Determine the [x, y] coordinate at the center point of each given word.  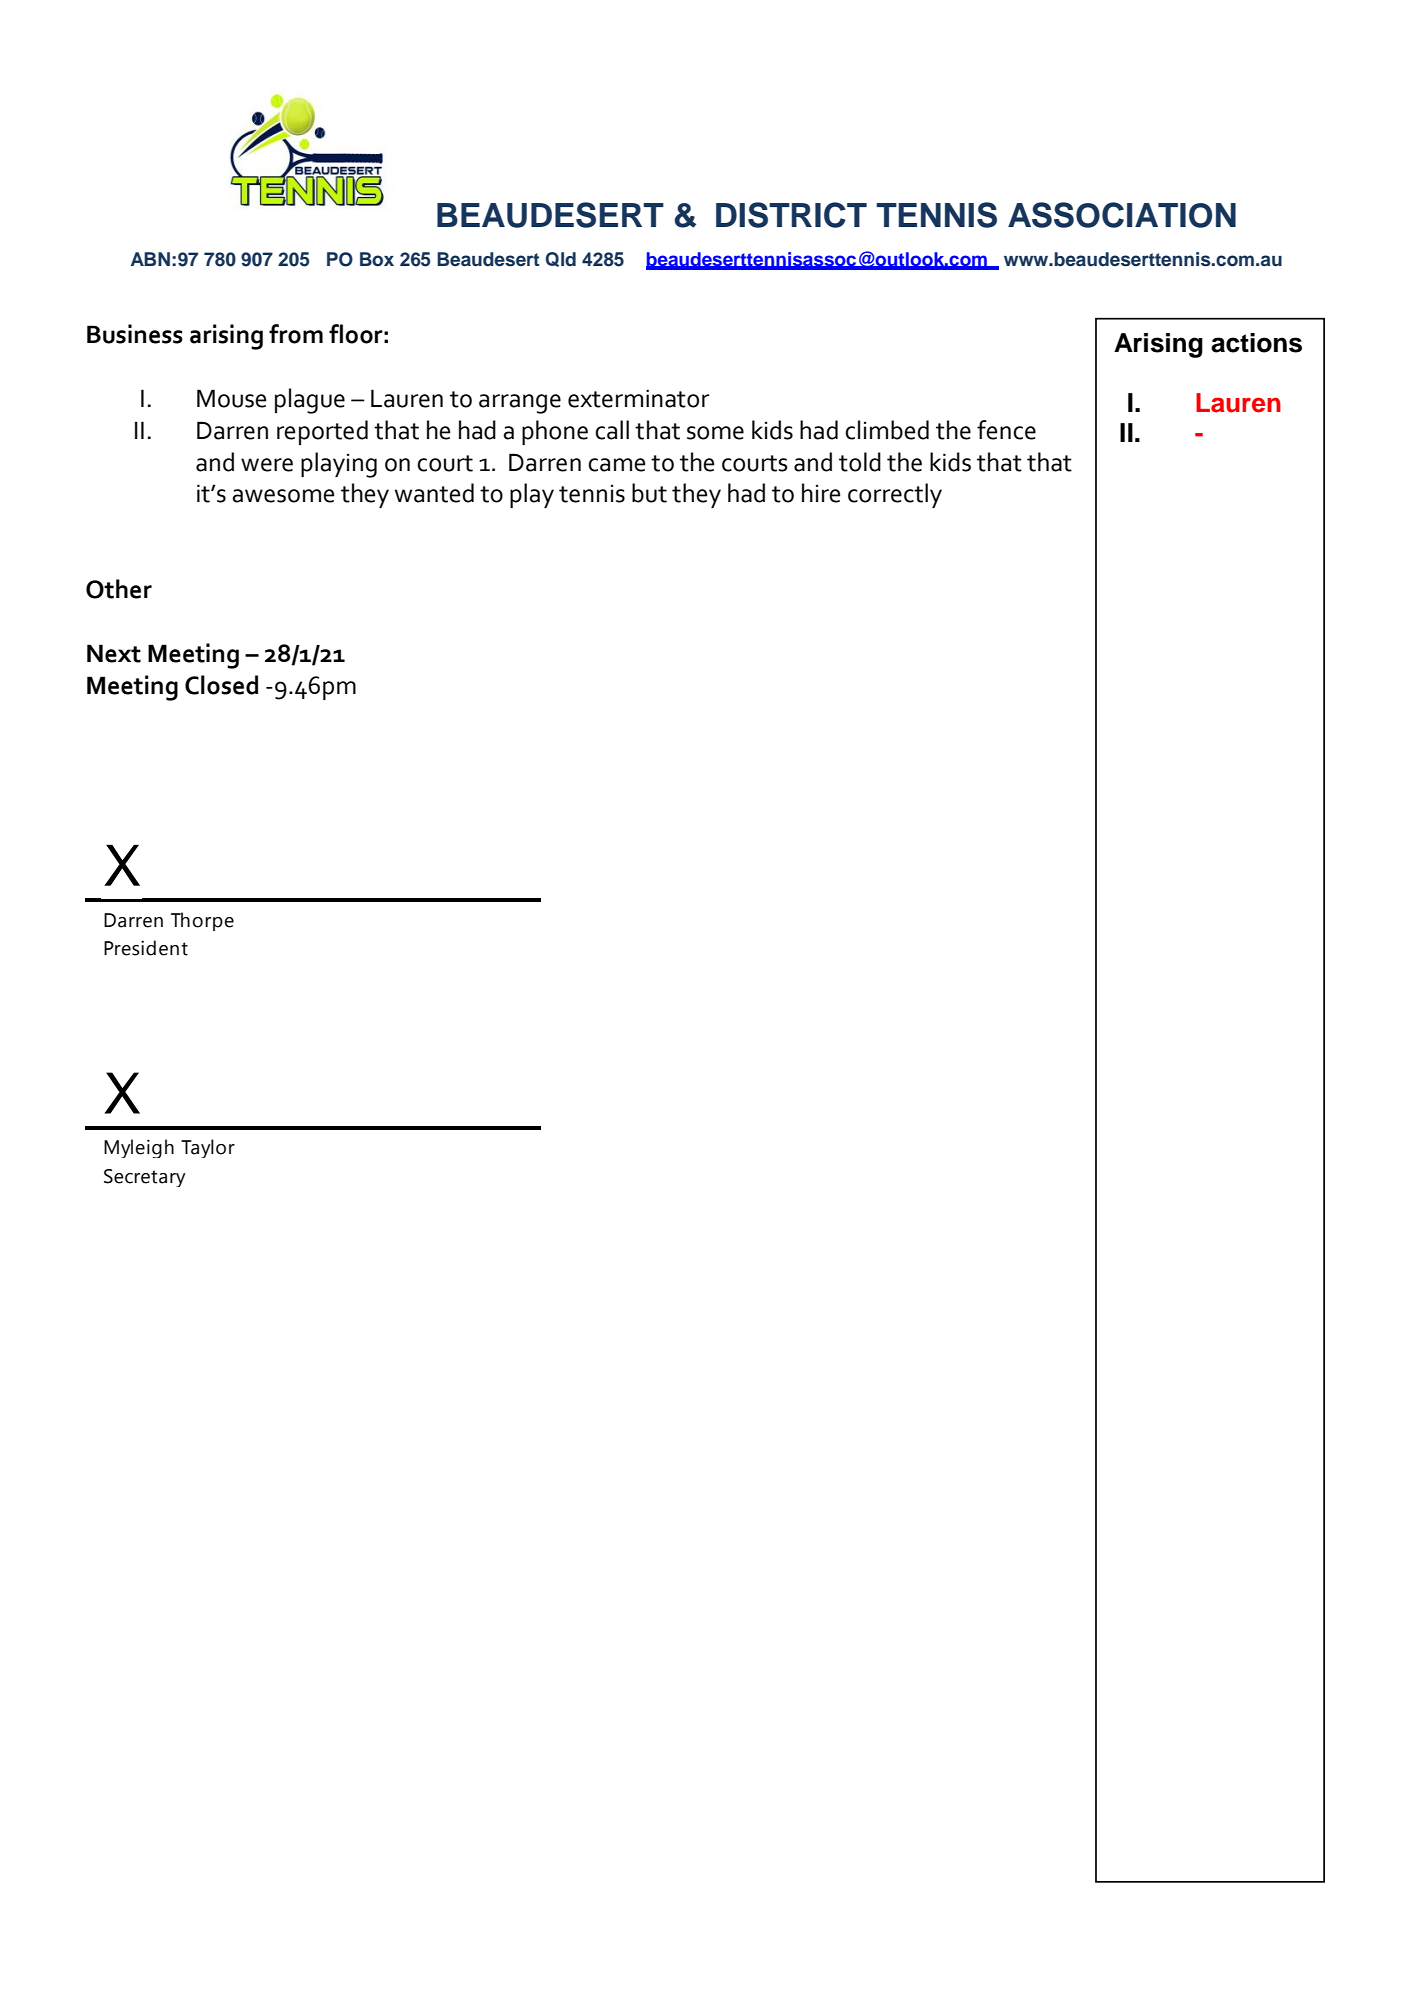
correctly [895, 495]
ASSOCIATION [1122, 215]
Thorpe [202, 921]
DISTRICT [791, 215]
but [649, 493]
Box [377, 259]
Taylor [208, 1148]
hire [821, 493]
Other [119, 589]
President [146, 948]
